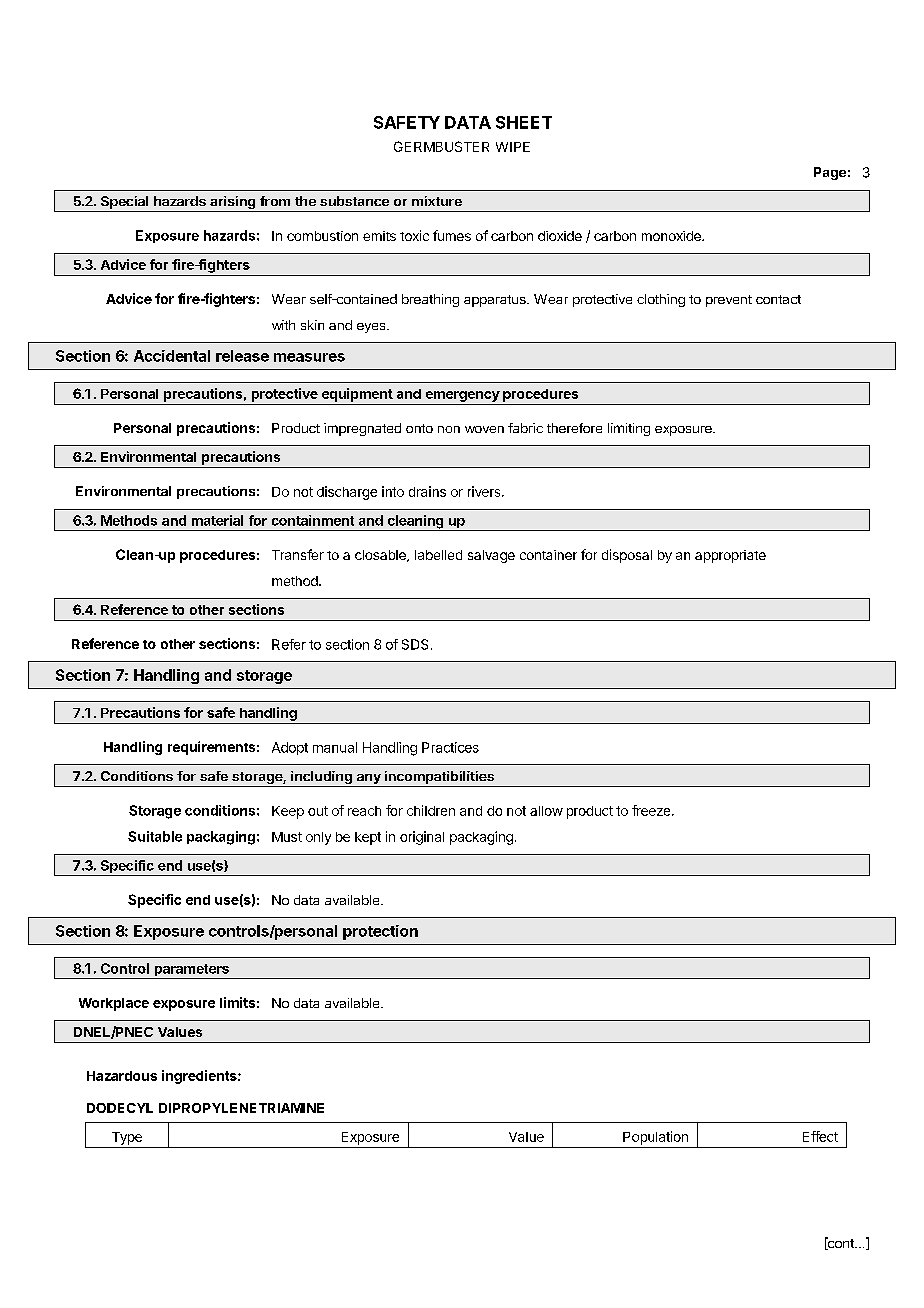 Image resolution: width=924 pixels, height=1308 pixels. Describe the element at coordinates (298, 554) in the screenshot. I see `Transfer` at that location.
